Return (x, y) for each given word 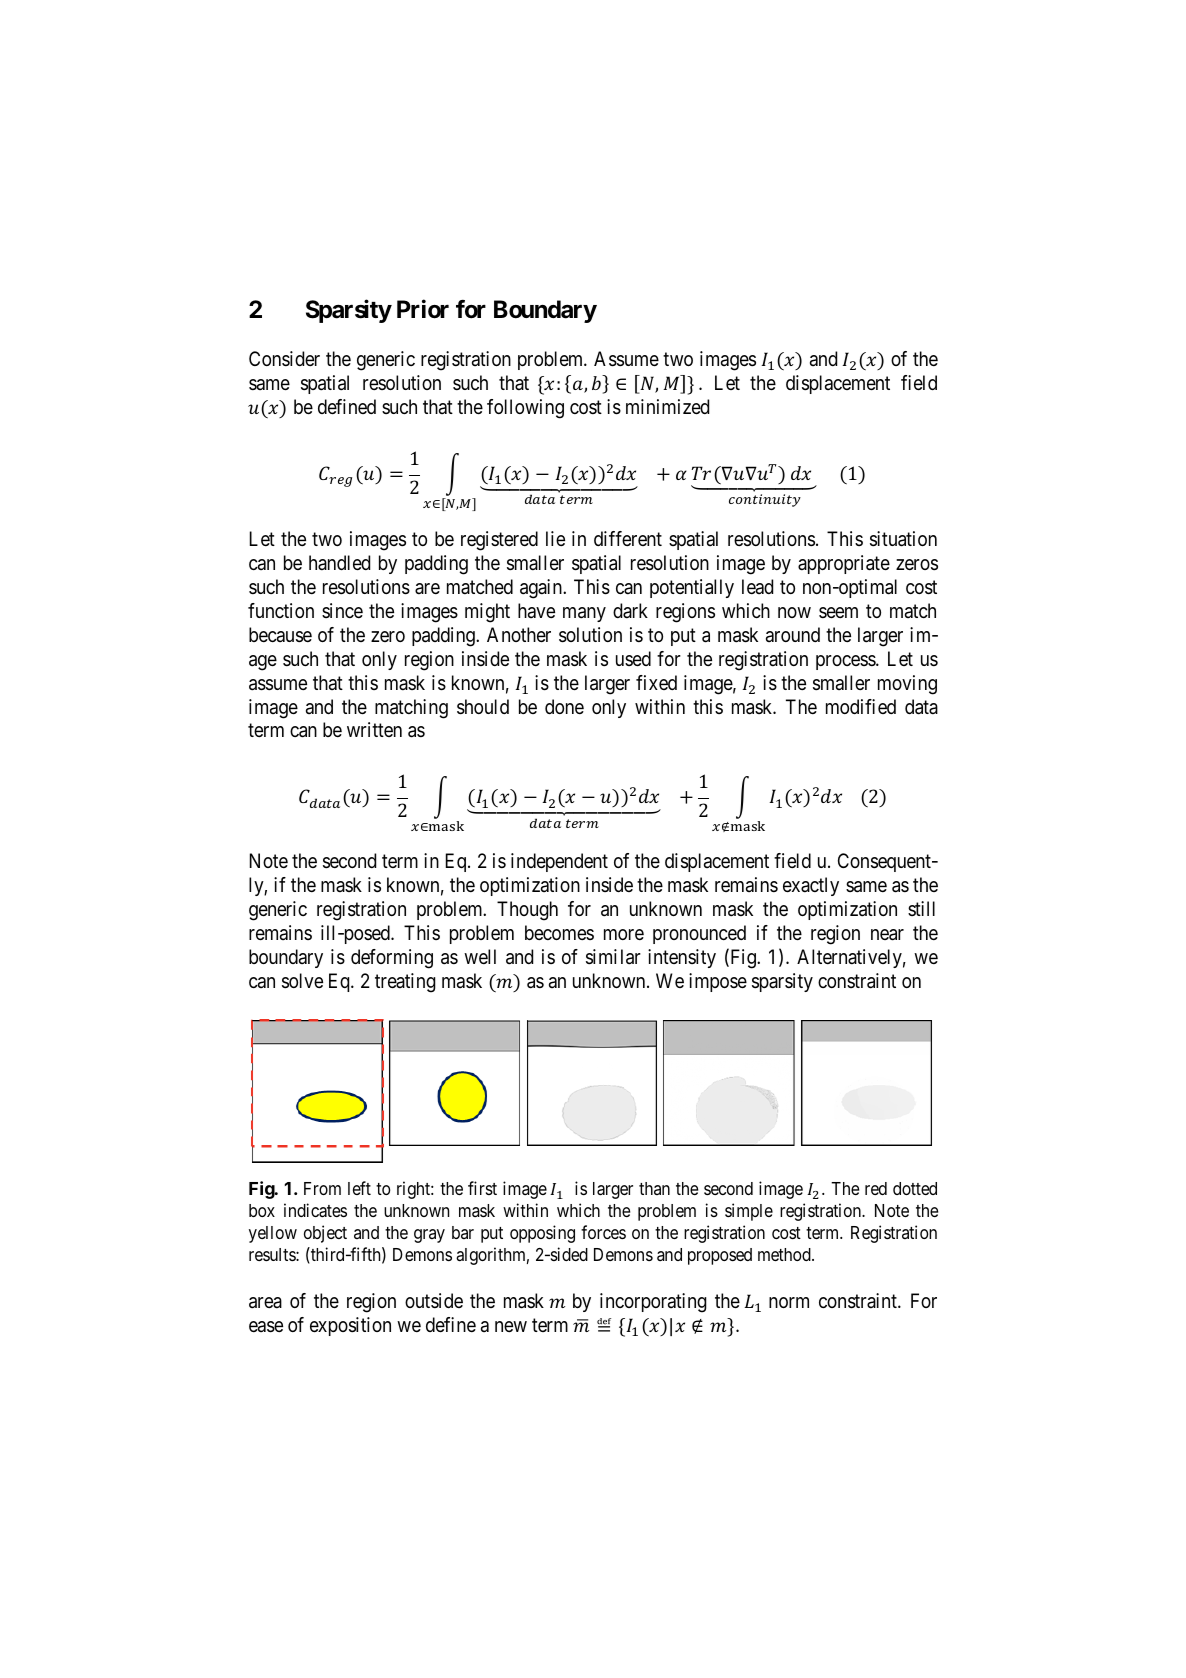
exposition (350, 1326)
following (525, 409)
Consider (284, 358)
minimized (667, 407)
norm (789, 1302)
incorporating (653, 1303)
